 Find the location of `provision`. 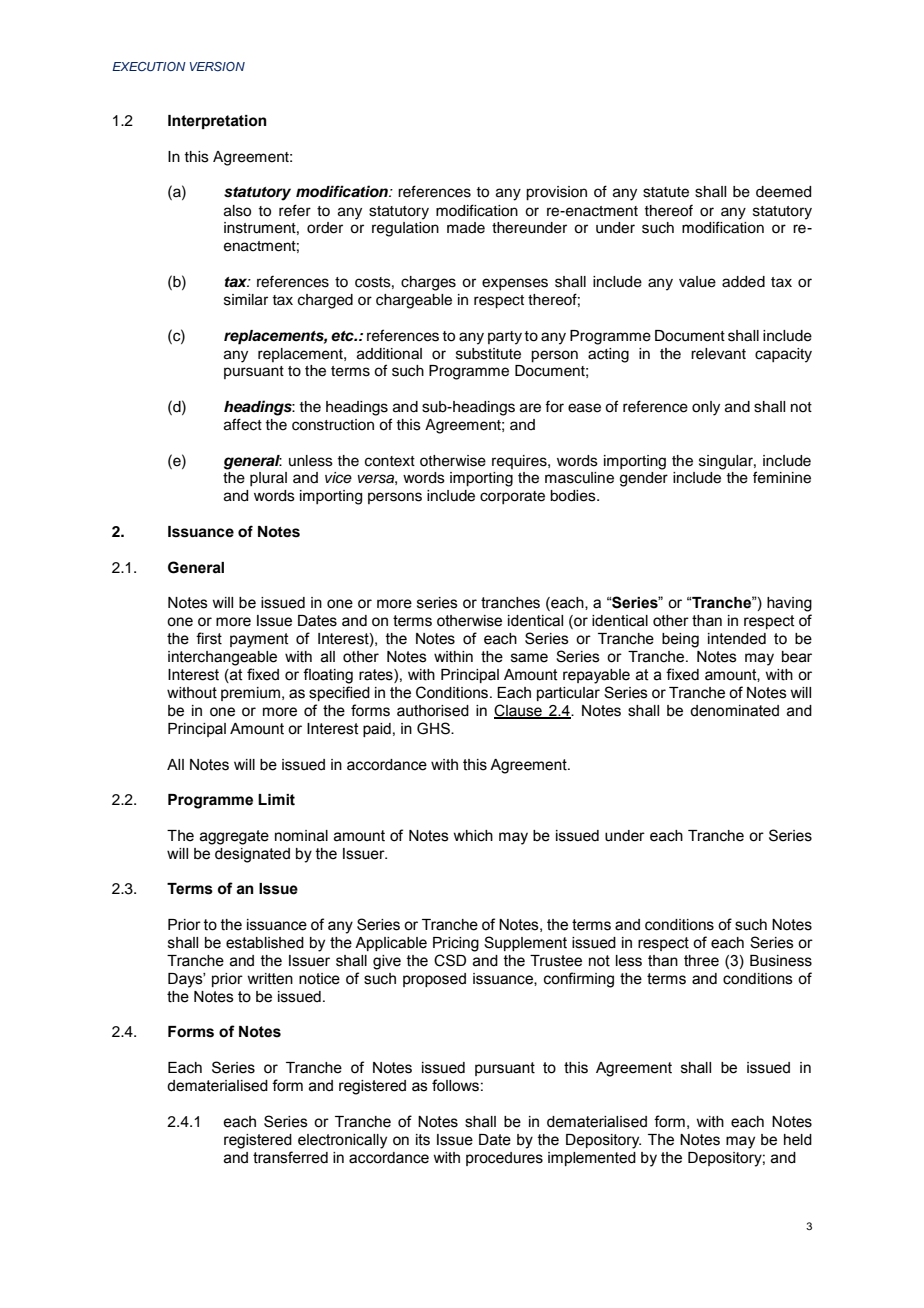

provision is located at coordinates (556, 193).
